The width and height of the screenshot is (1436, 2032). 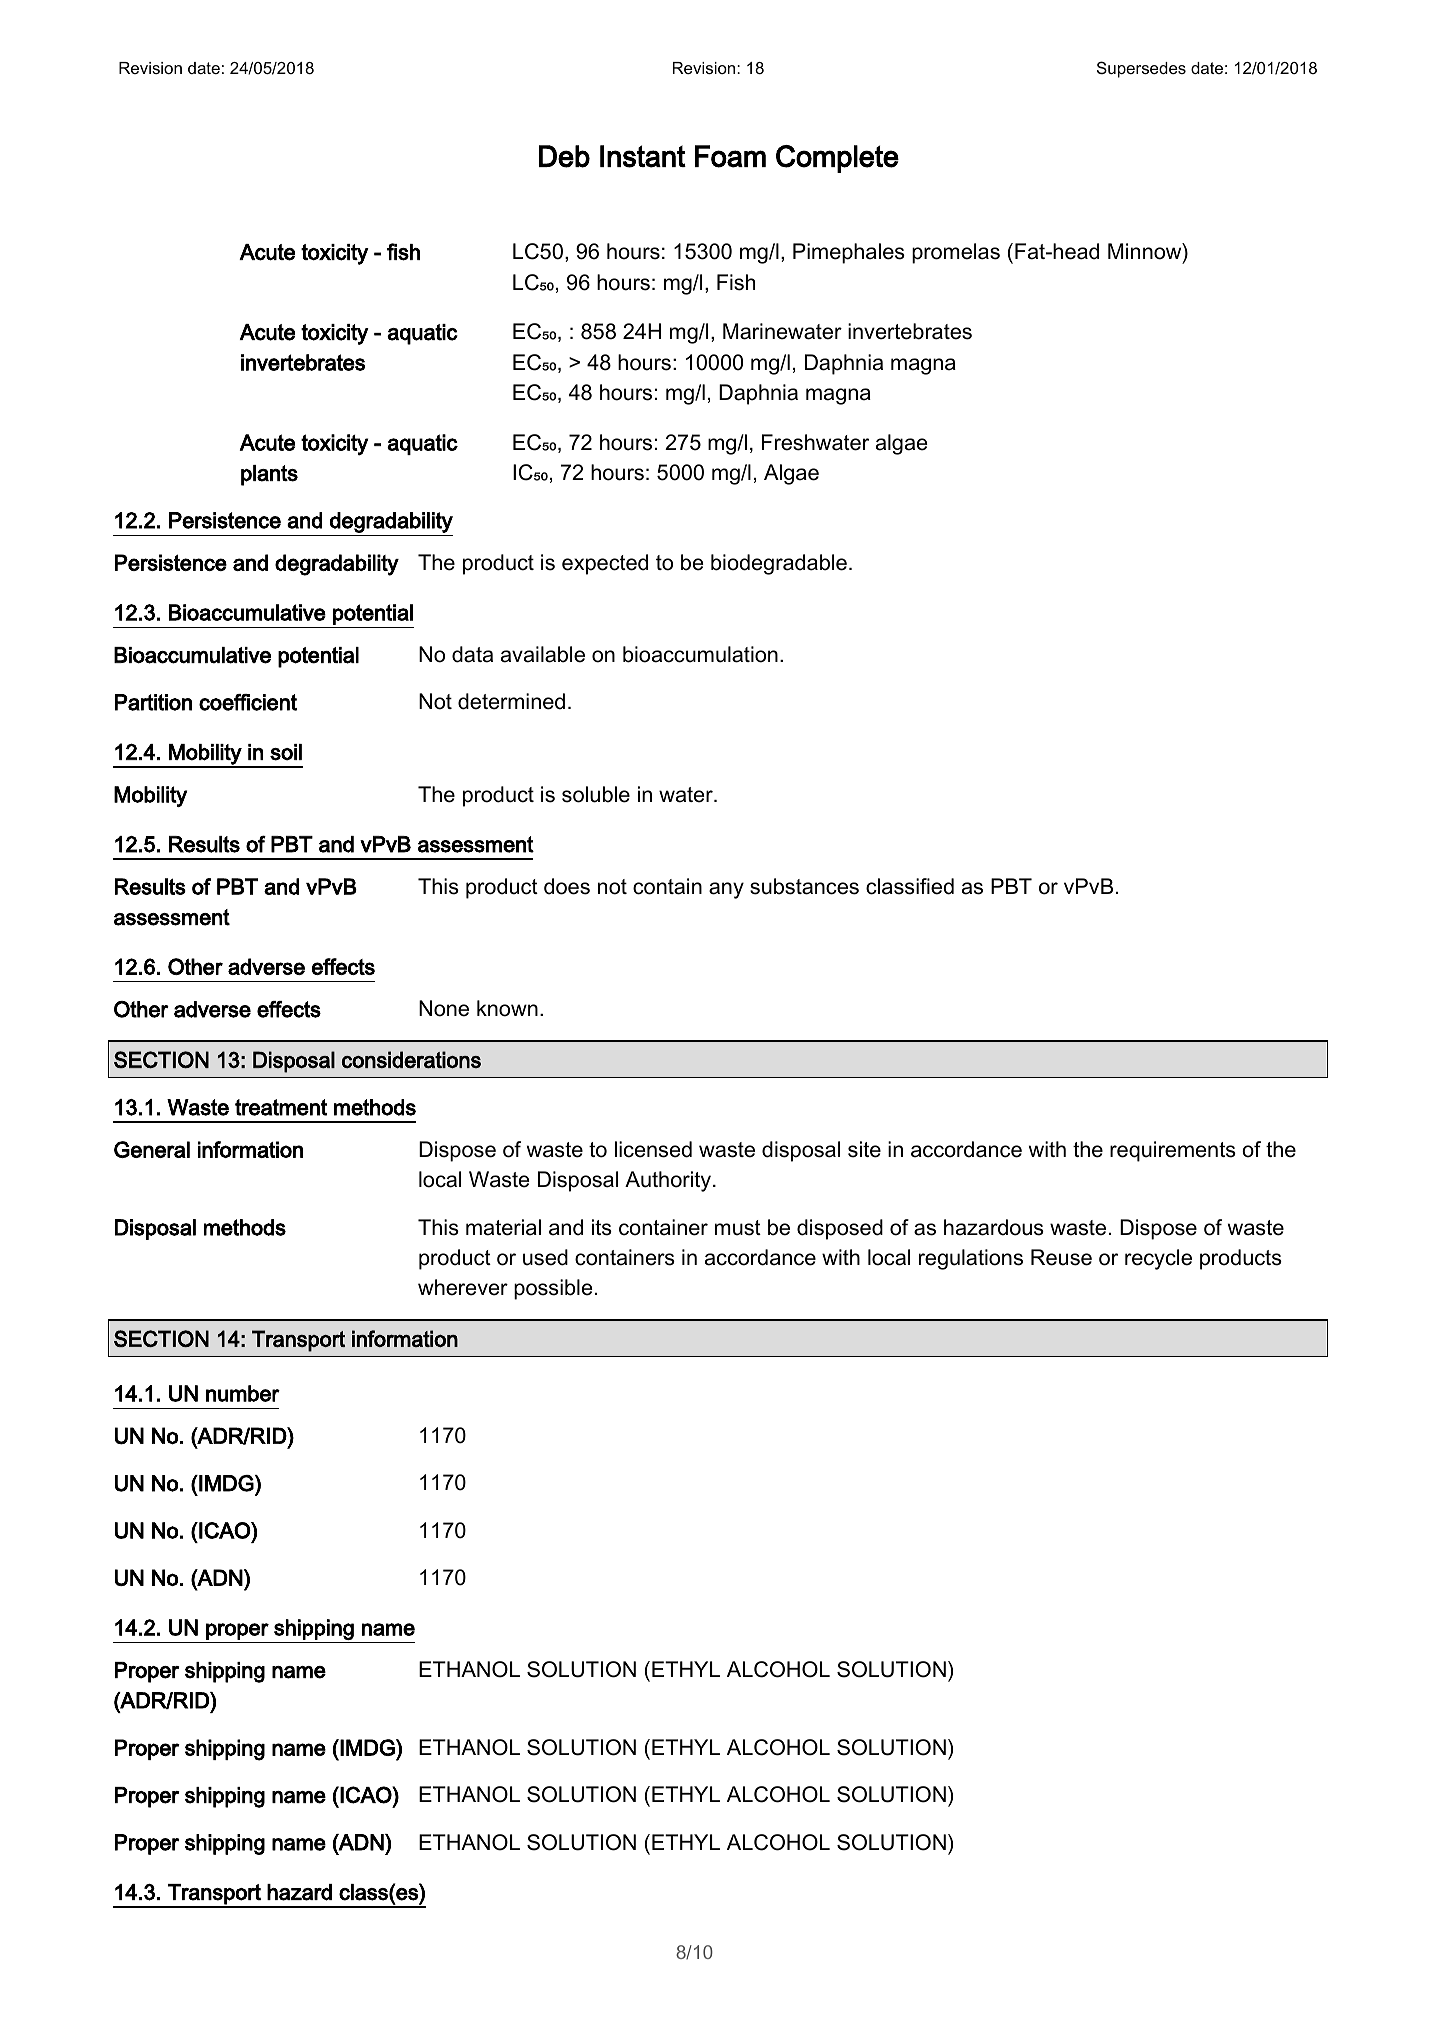 What do you see at coordinates (596, 794) in the screenshot?
I see `soluble` at bounding box center [596, 794].
